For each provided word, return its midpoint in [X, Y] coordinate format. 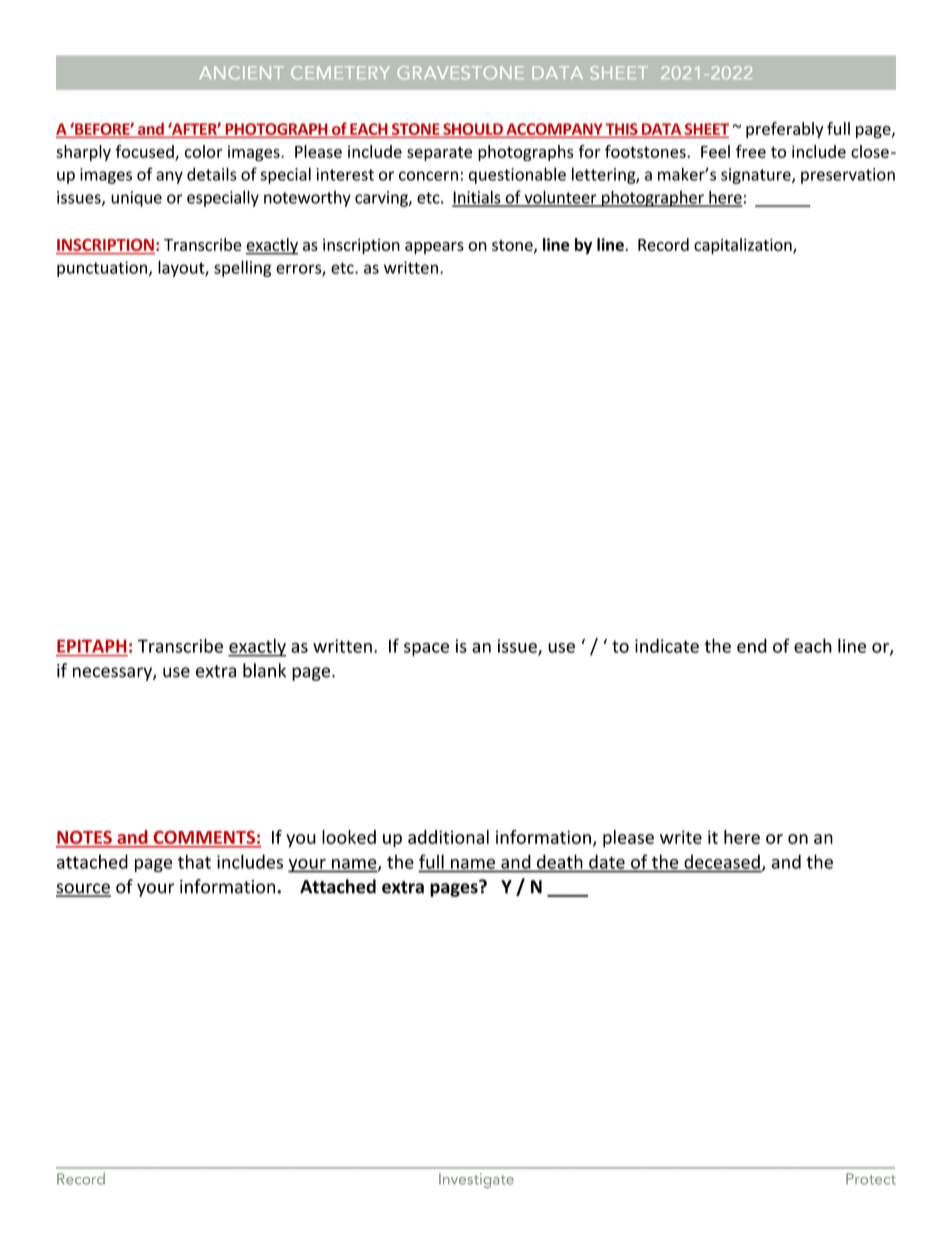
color [204, 151]
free [751, 151]
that [194, 861]
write [681, 837]
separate [439, 154]
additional [448, 837]
